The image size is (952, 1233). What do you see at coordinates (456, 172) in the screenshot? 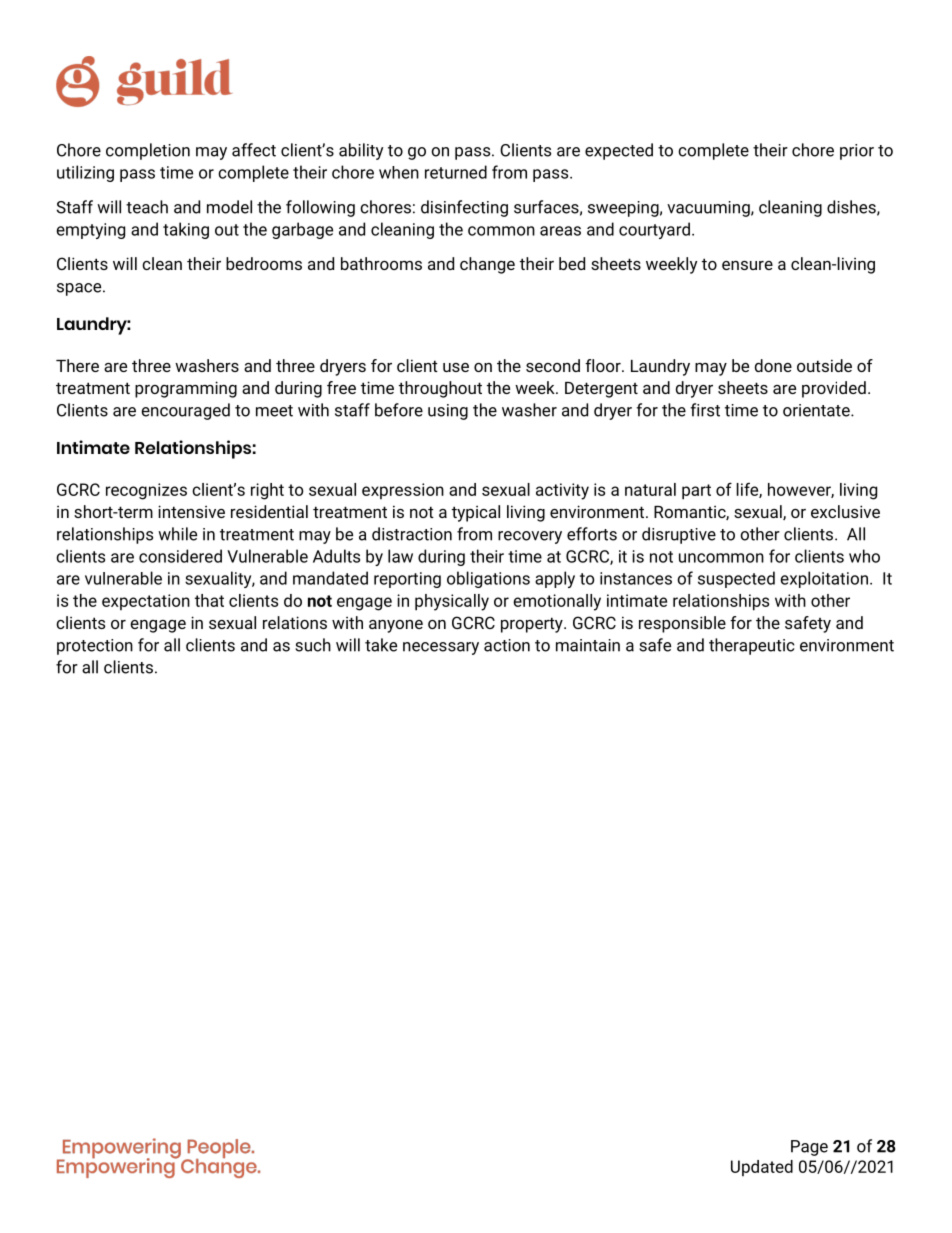
I see `returned` at bounding box center [456, 172].
